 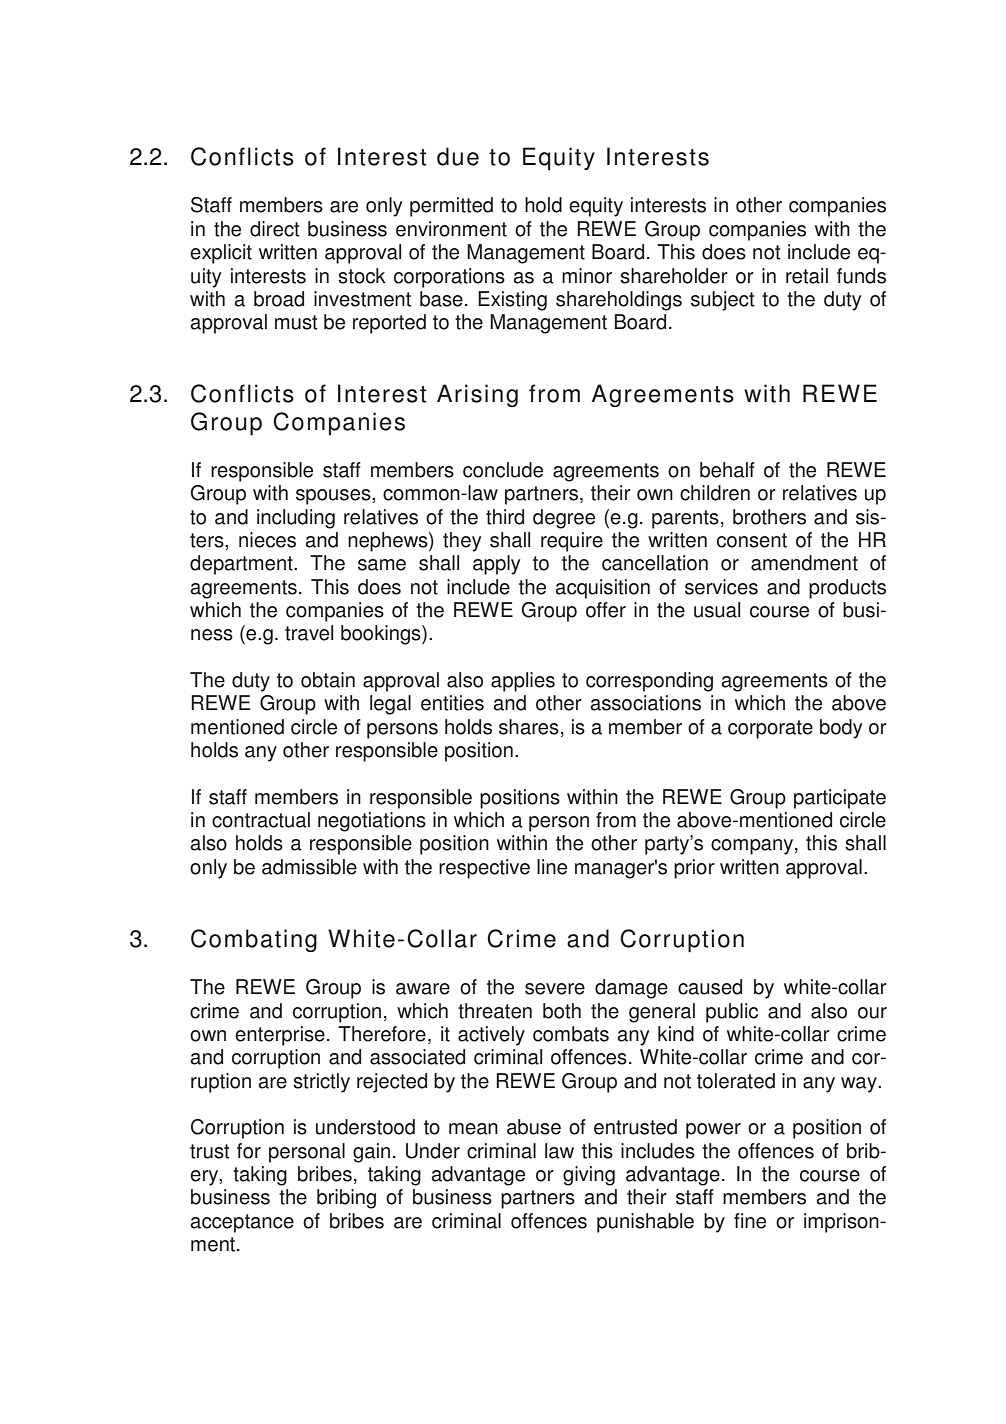 What do you see at coordinates (458, 156) in the screenshot?
I see `due` at bounding box center [458, 156].
